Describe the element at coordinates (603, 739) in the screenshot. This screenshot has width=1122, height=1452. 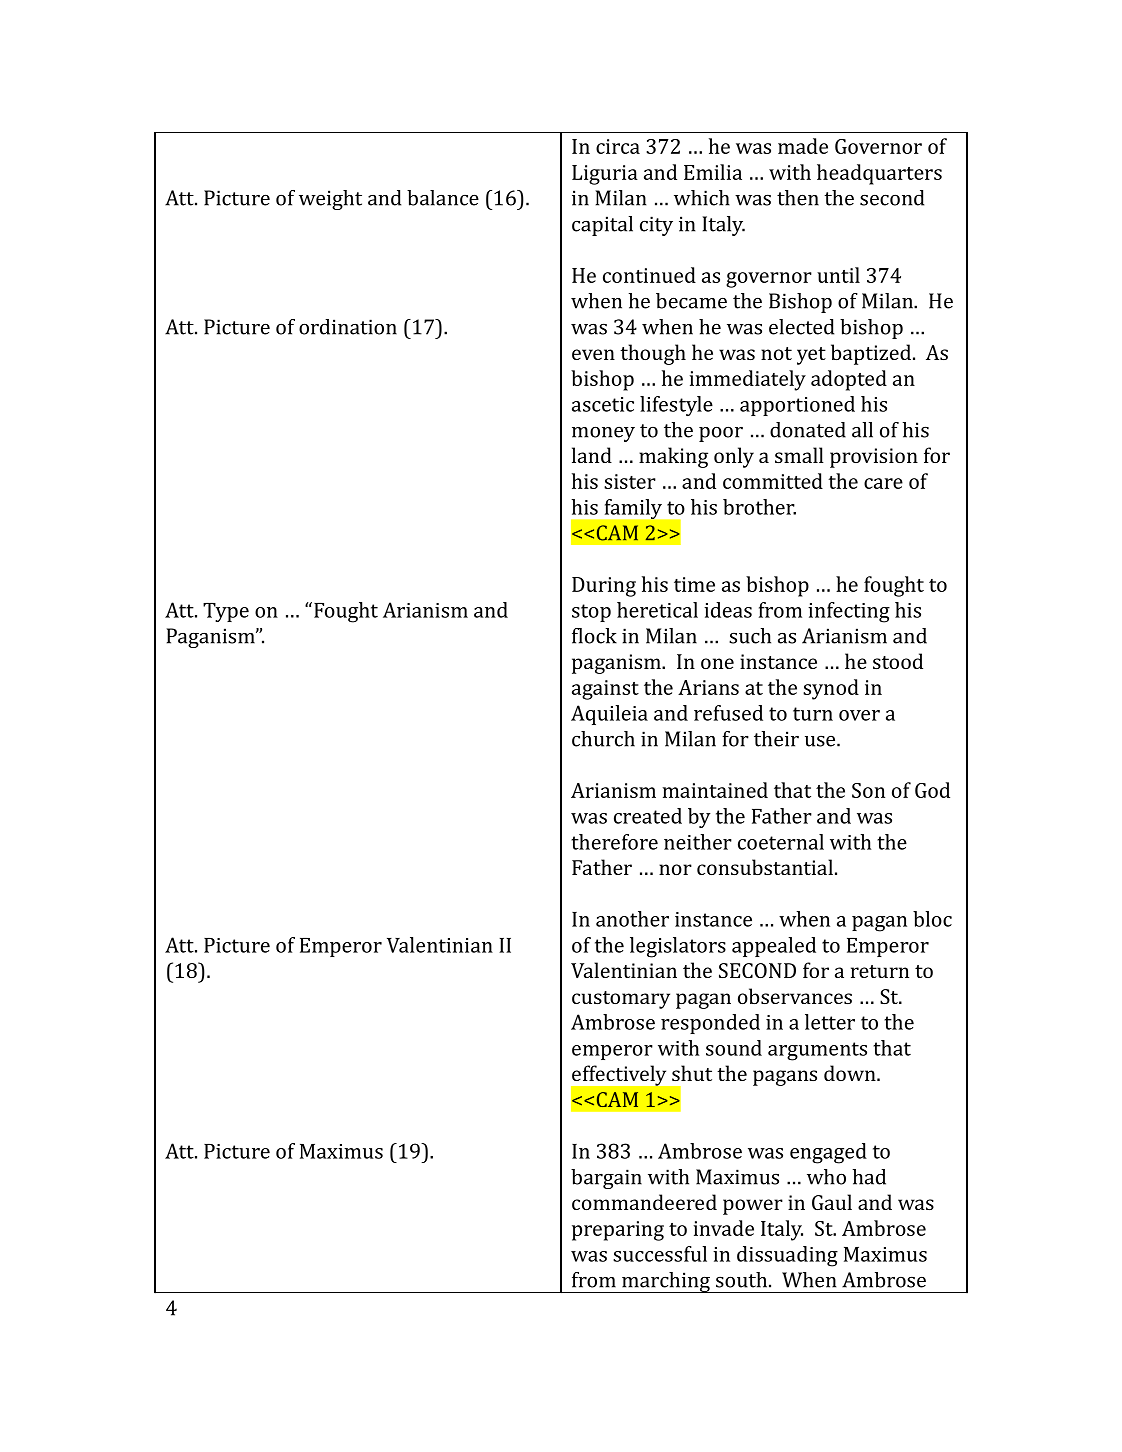
I see `church` at that location.
